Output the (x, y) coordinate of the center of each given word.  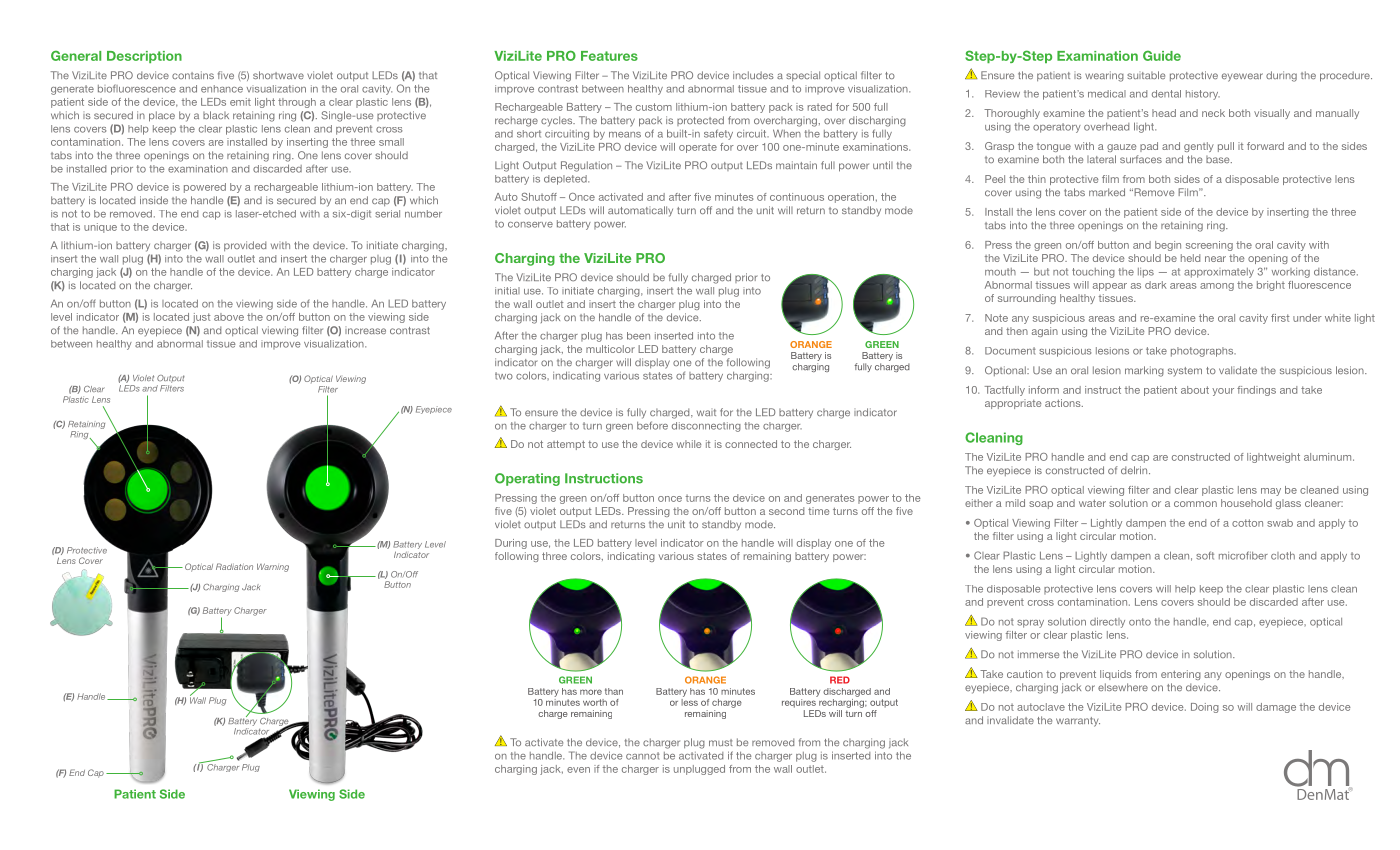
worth (595, 702)
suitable (1146, 75)
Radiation (234, 566)
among (1217, 287)
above (229, 317)
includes (753, 75)
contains (193, 75)
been (638, 336)
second (786, 511)
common (1195, 504)
